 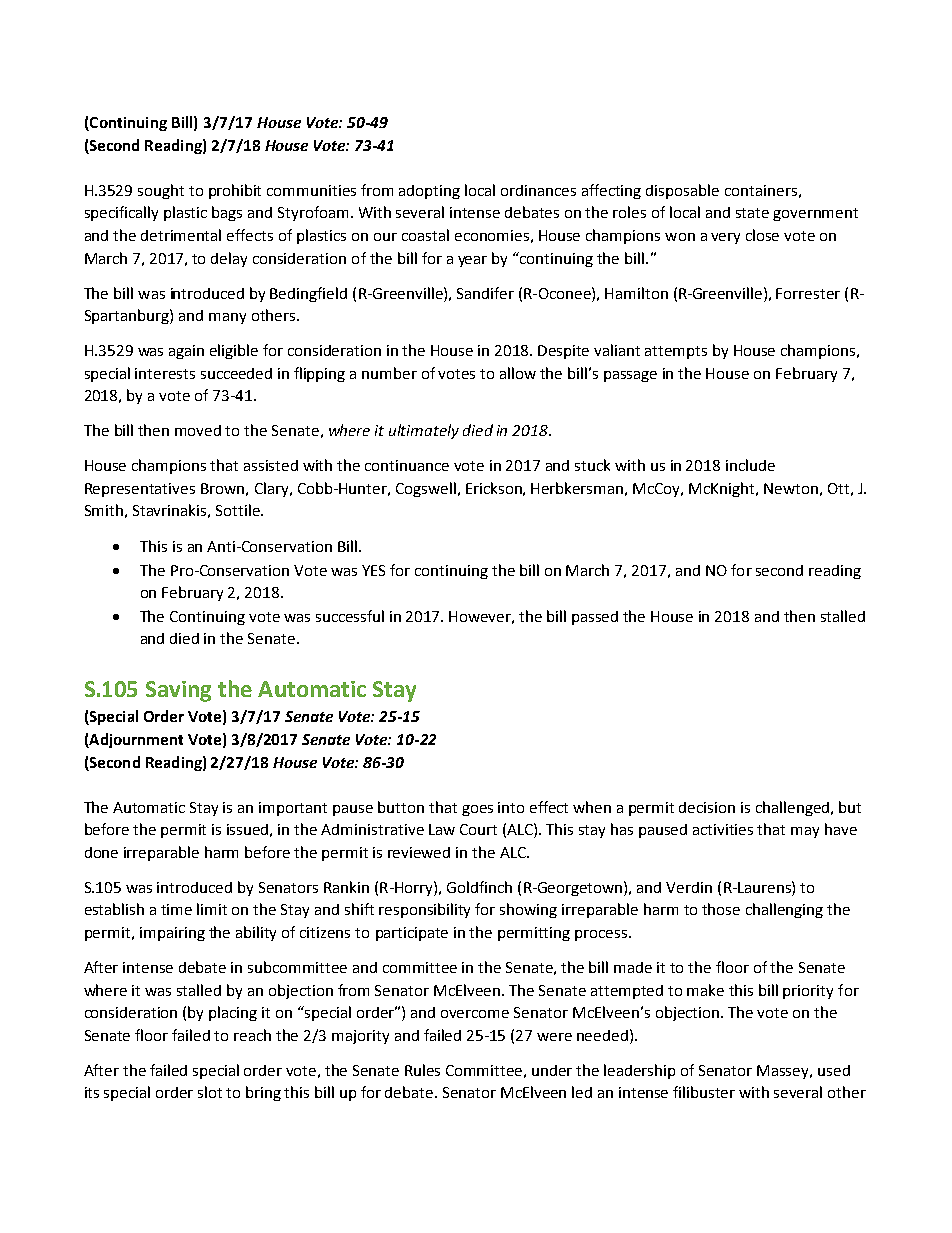 What do you see at coordinates (210, 1092) in the screenshot?
I see `slot` at bounding box center [210, 1092].
